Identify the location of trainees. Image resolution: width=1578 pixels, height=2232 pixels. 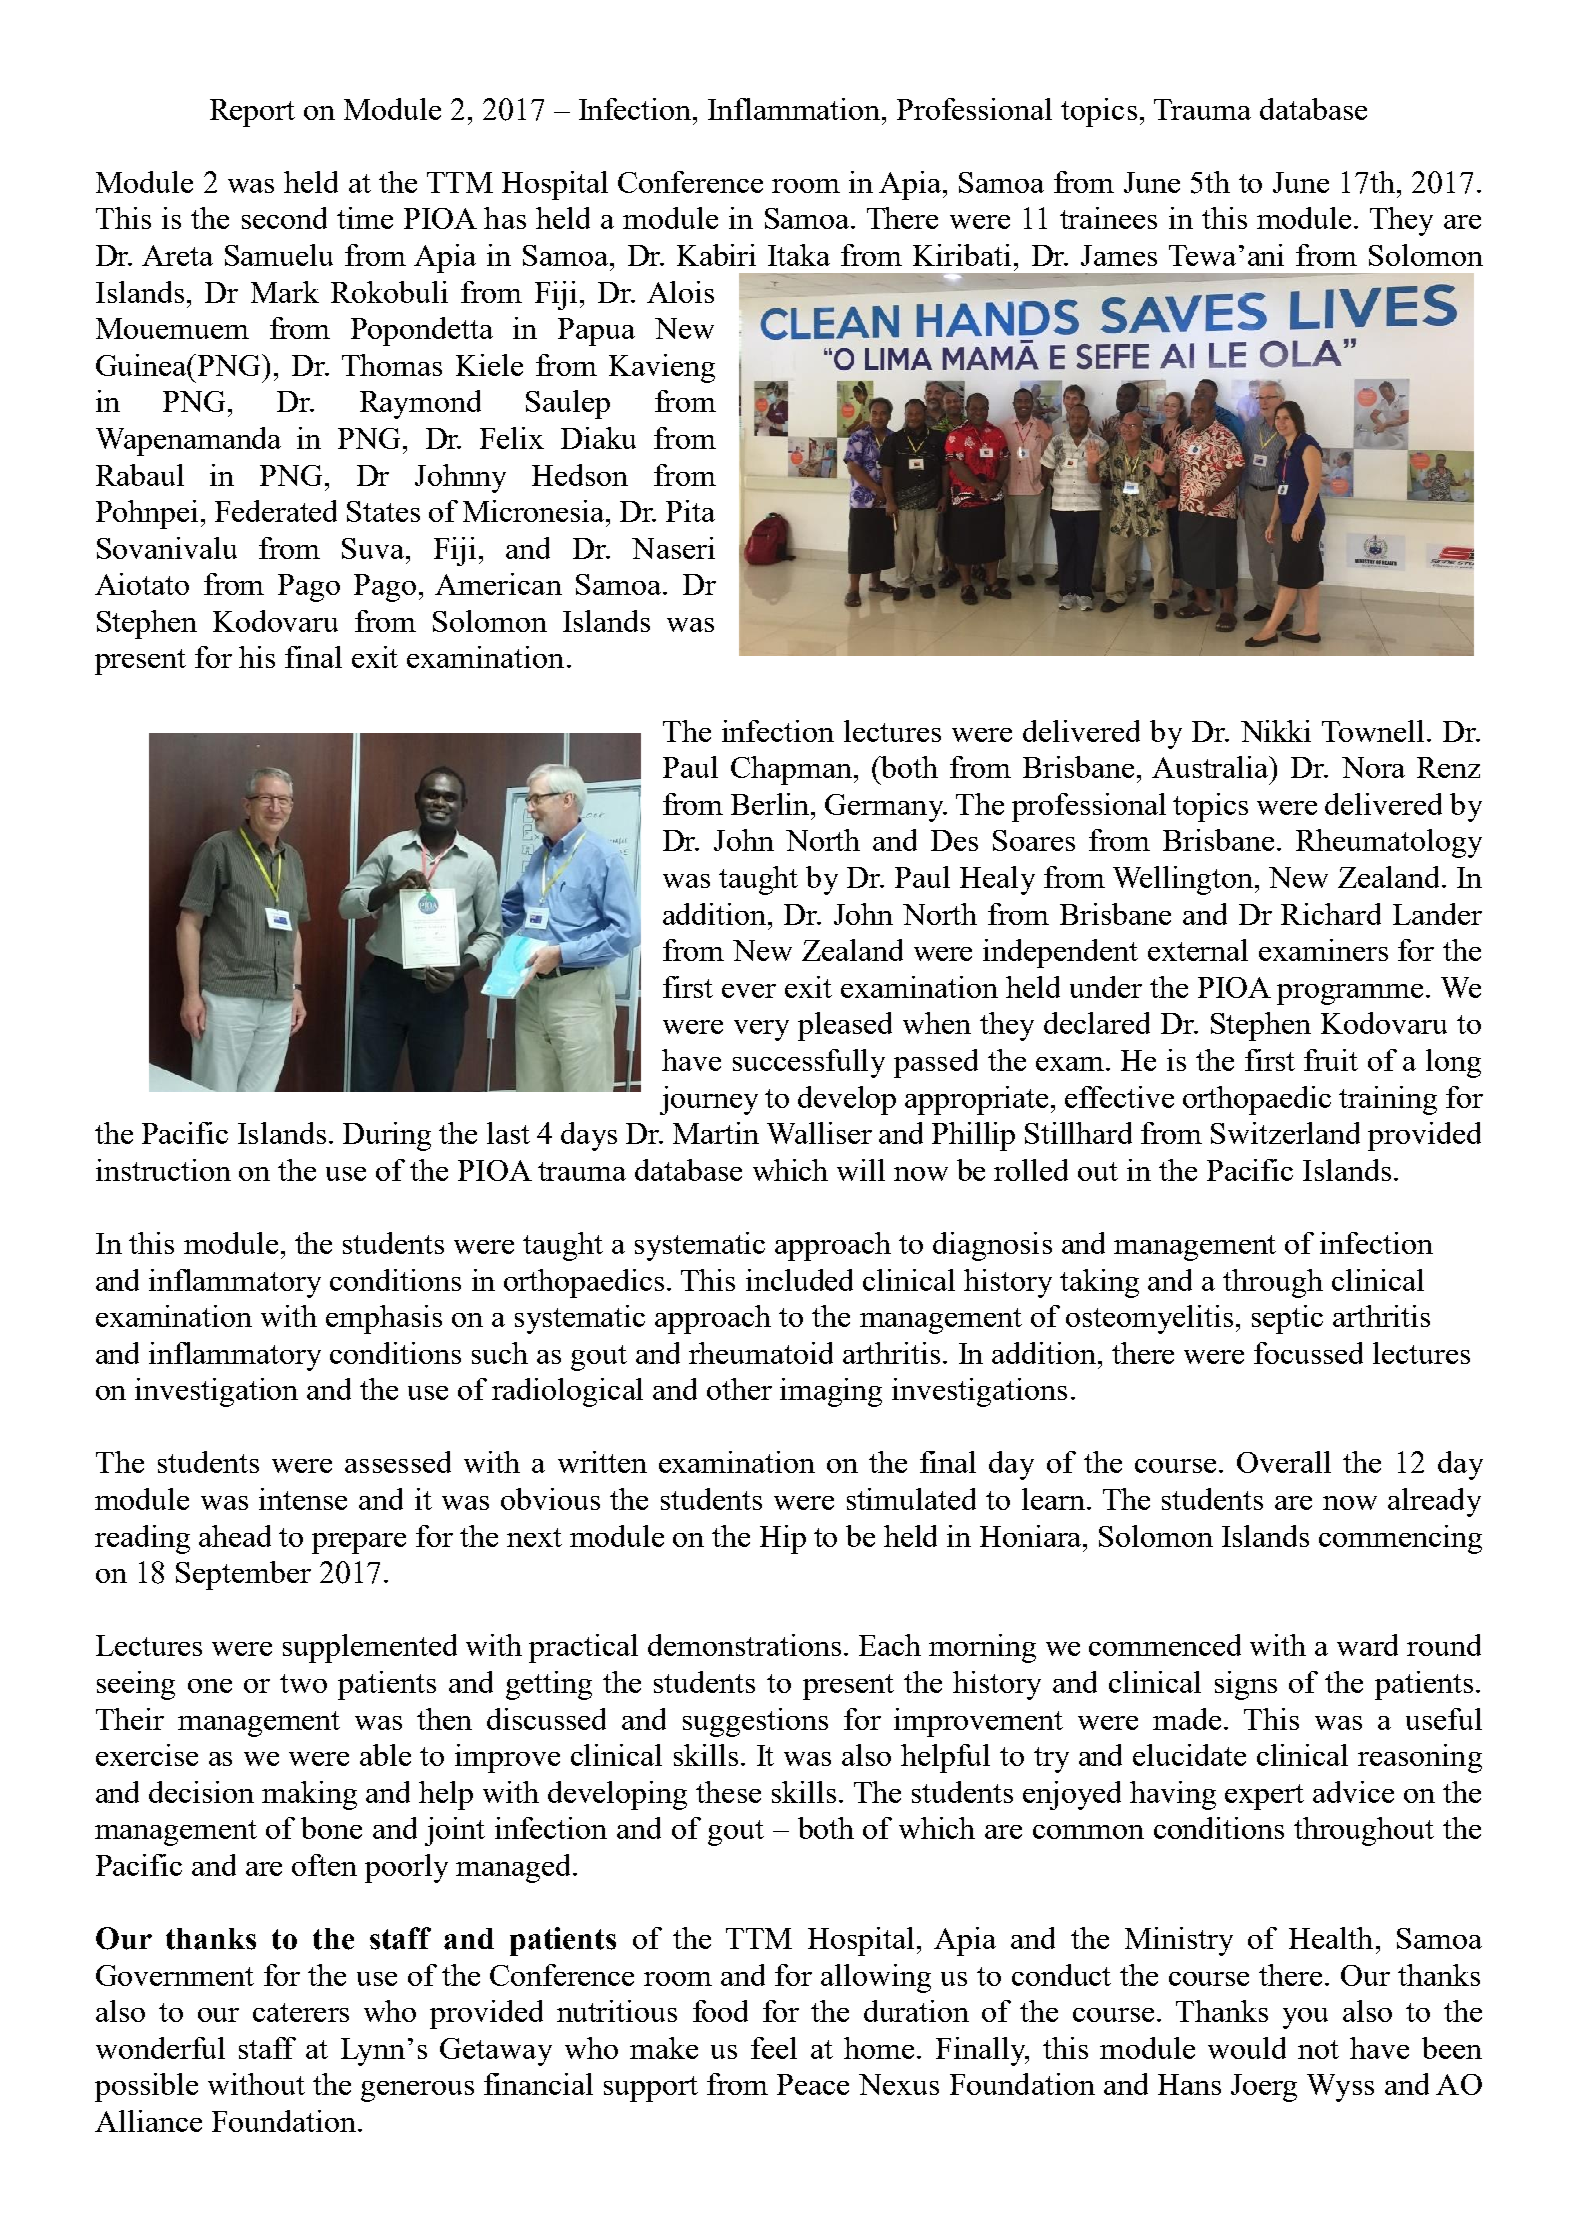
(1108, 218).
